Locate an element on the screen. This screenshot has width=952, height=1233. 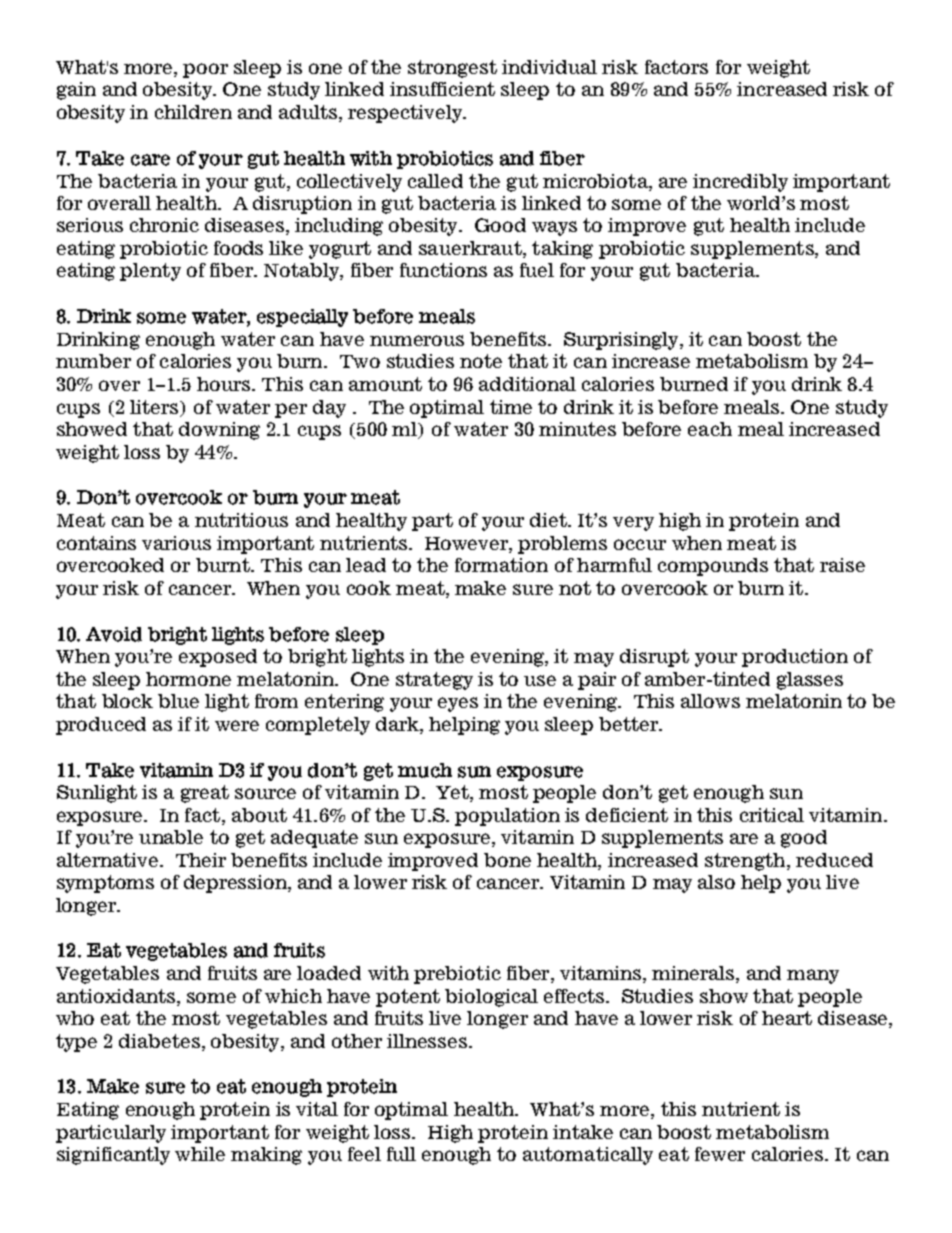
time is located at coordinates (511, 407).
